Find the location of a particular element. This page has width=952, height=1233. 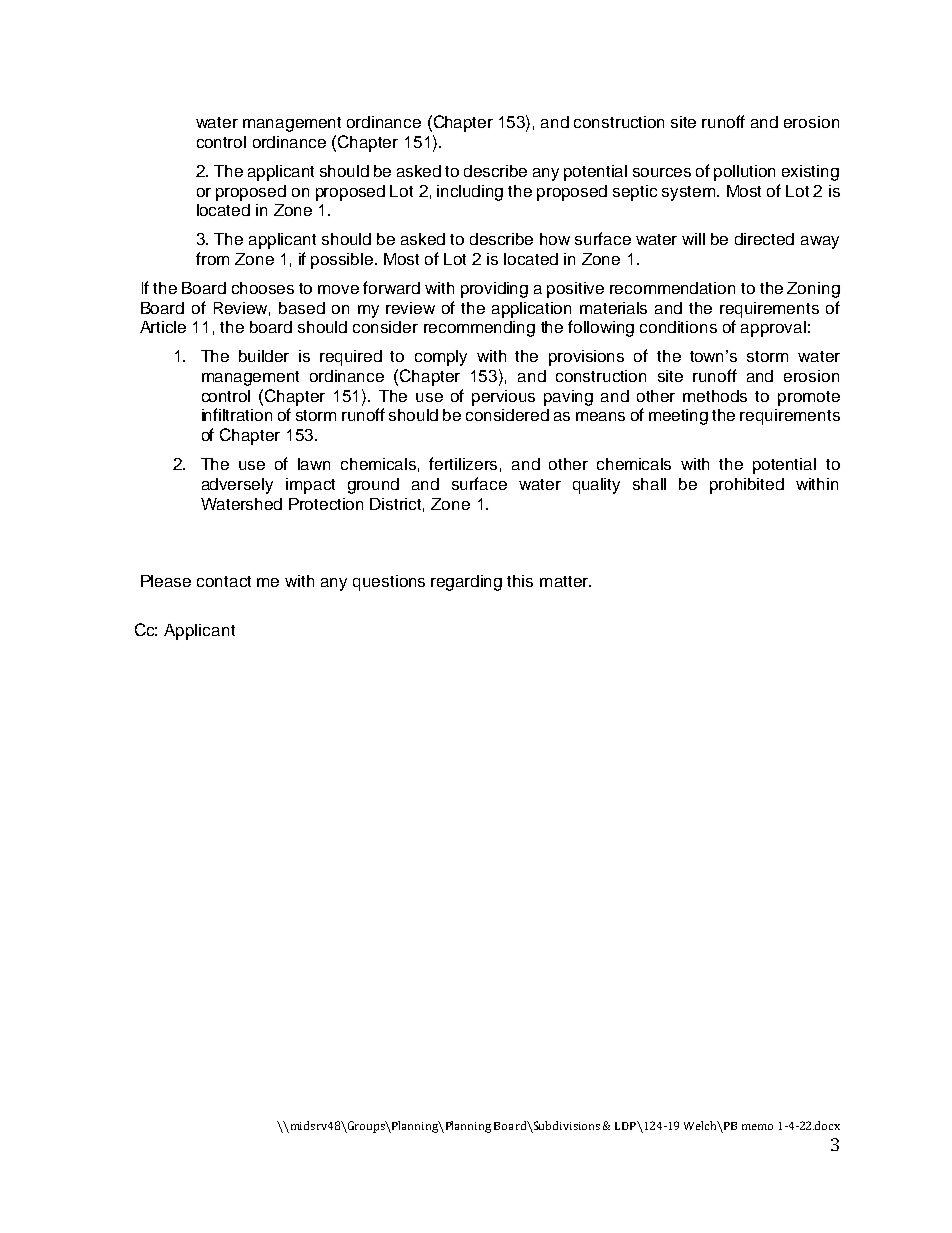

contact is located at coordinates (224, 581).
